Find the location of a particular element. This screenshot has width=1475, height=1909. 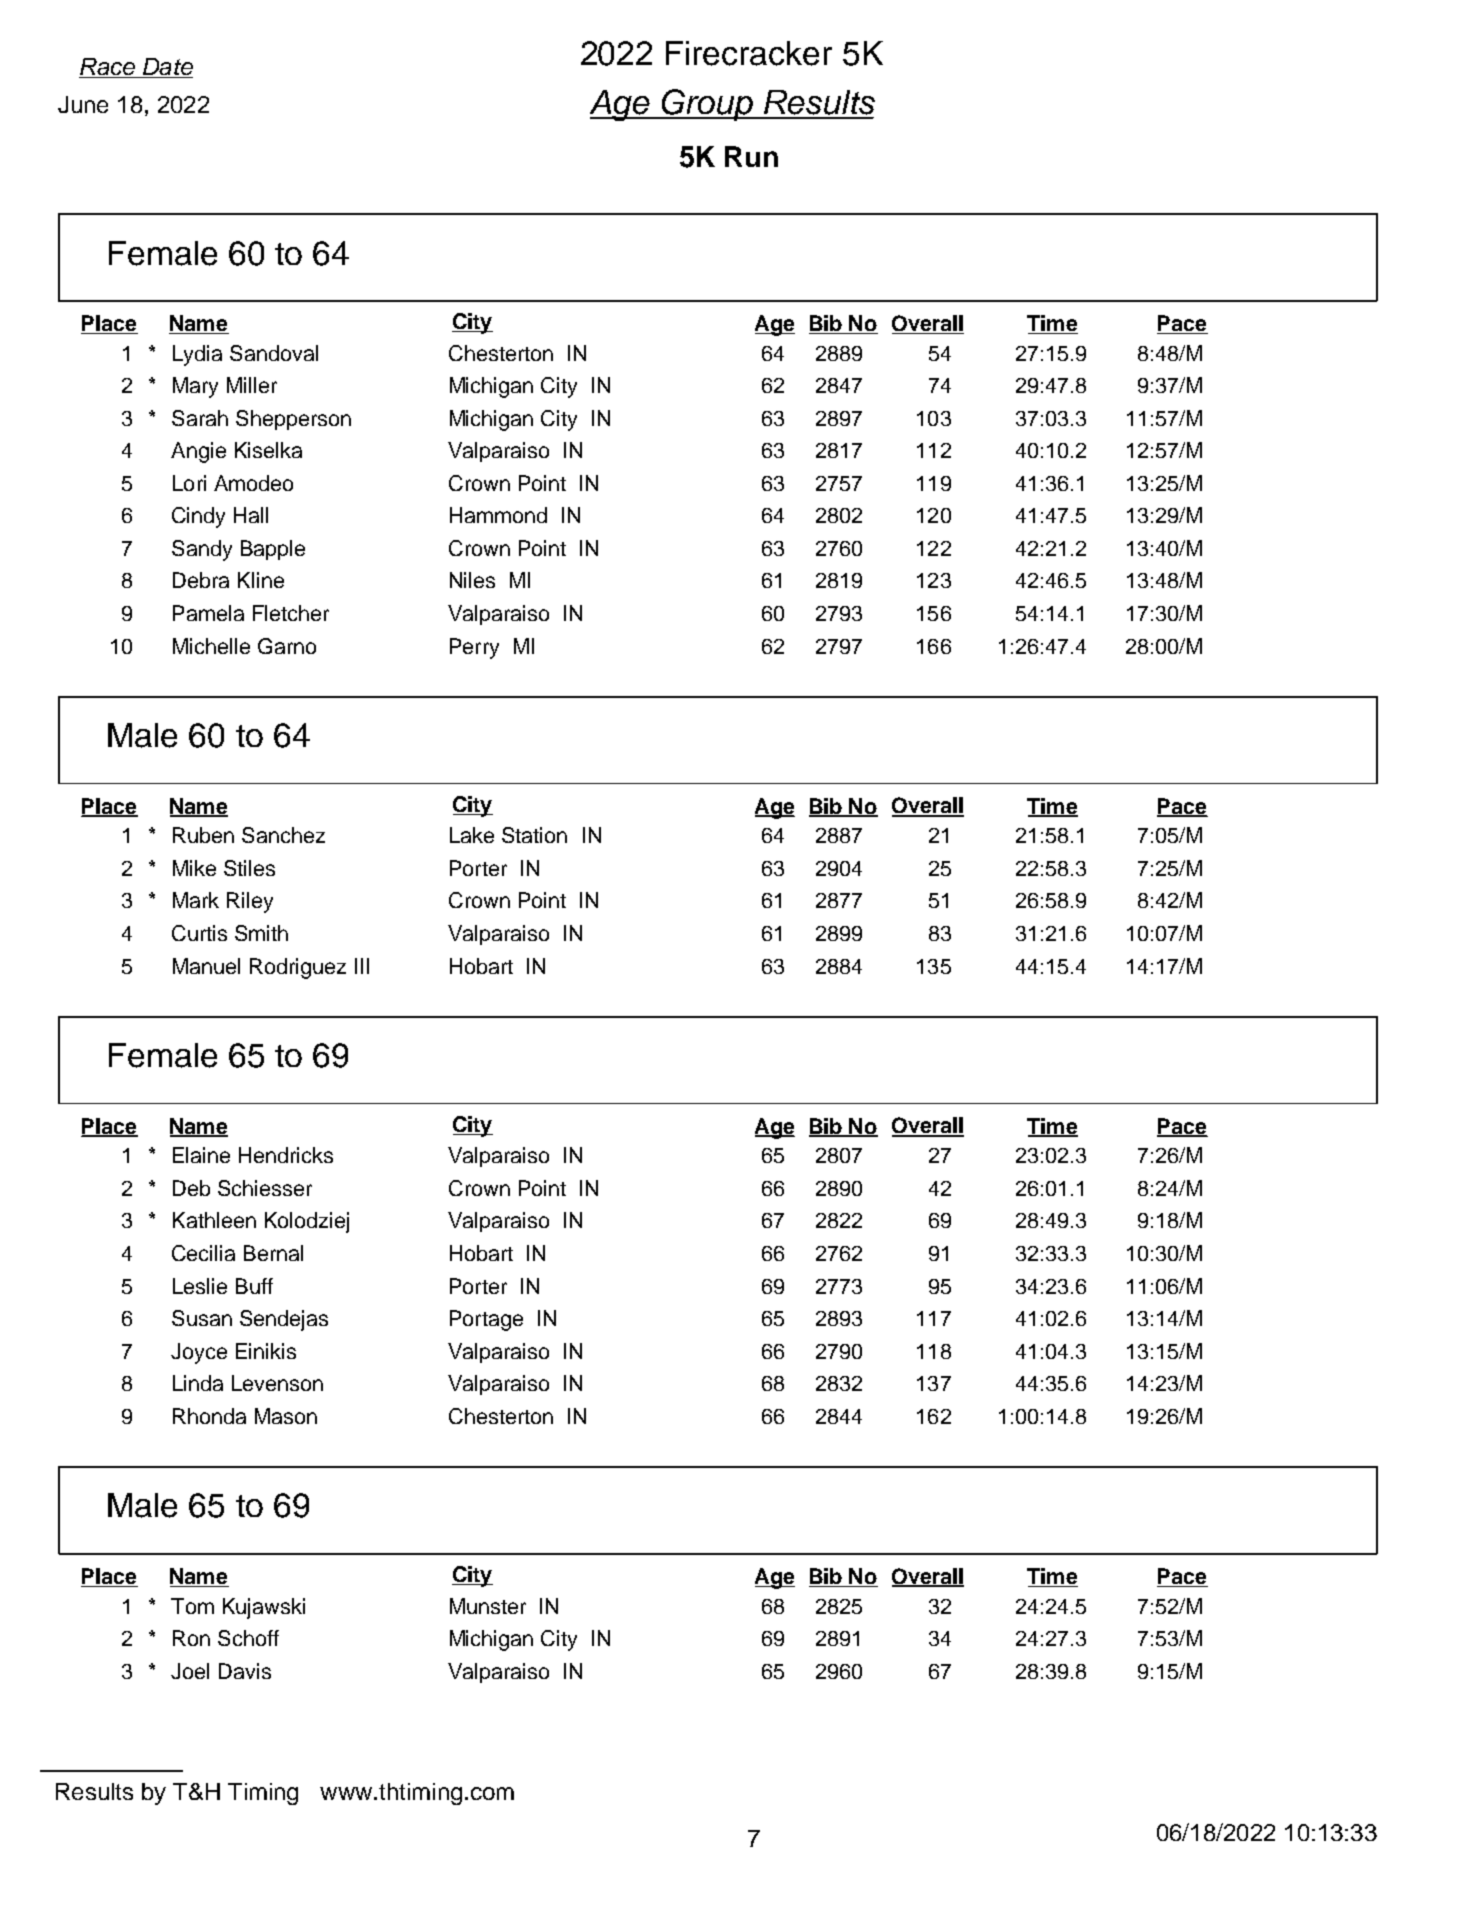

Cecilia is located at coordinates (203, 1253).
